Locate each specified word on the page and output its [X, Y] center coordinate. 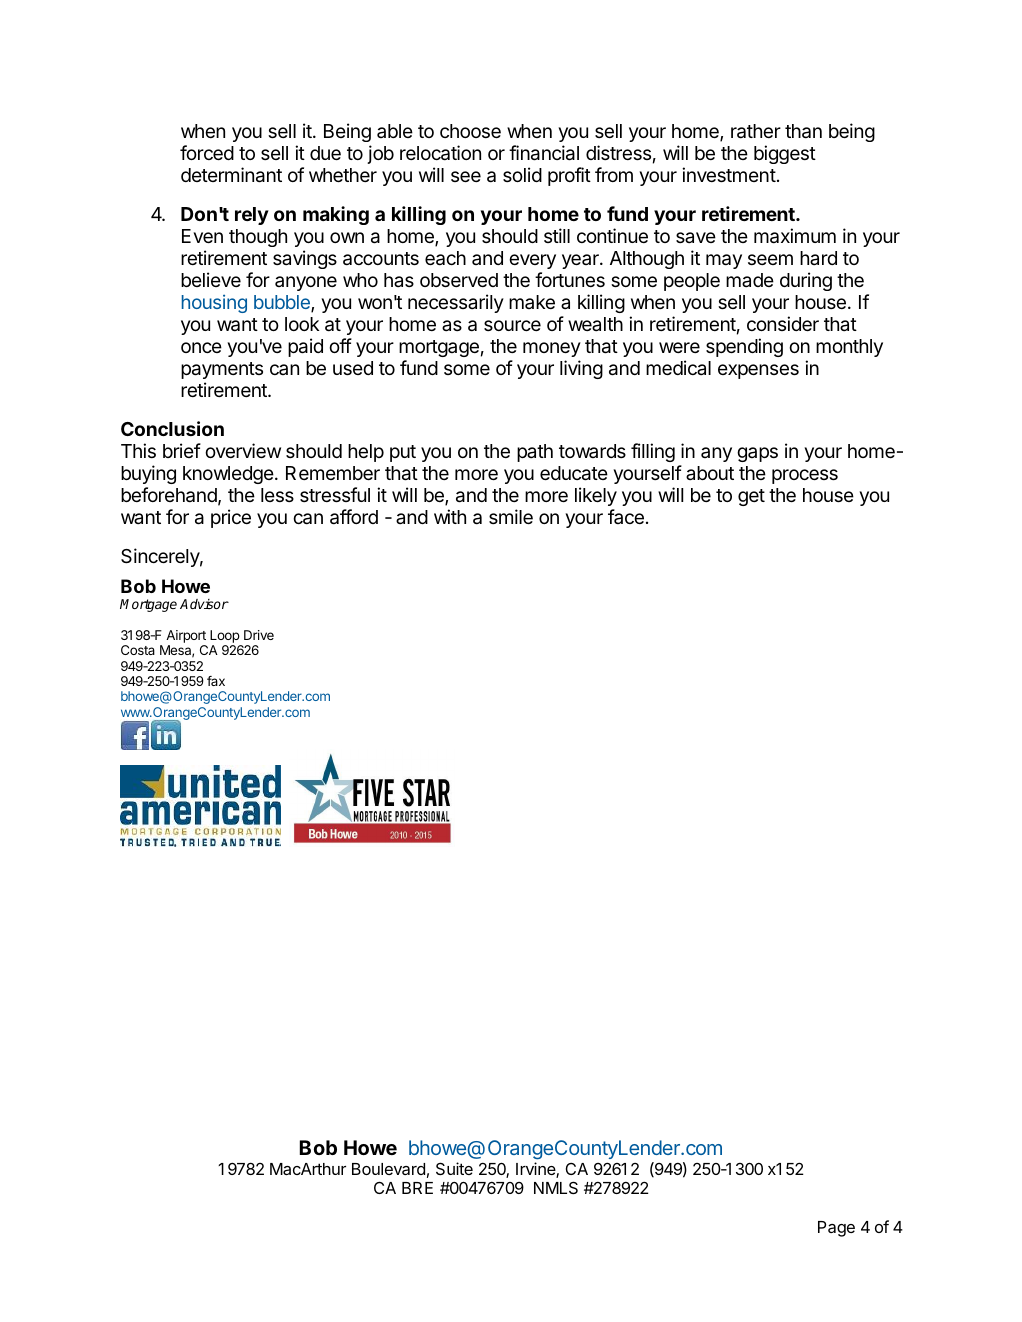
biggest [785, 154]
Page [836, 1229]
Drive [259, 635]
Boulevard [388, 1169]
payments [222, 370]
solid [522, 174]
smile [511, 516]
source [512, 325]
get [751, 497]
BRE [417, 1188]
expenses [758, 371]
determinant [231, 175]
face [626, 516]
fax [216, 681]
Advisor [204, 604]
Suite [454, 1168]
